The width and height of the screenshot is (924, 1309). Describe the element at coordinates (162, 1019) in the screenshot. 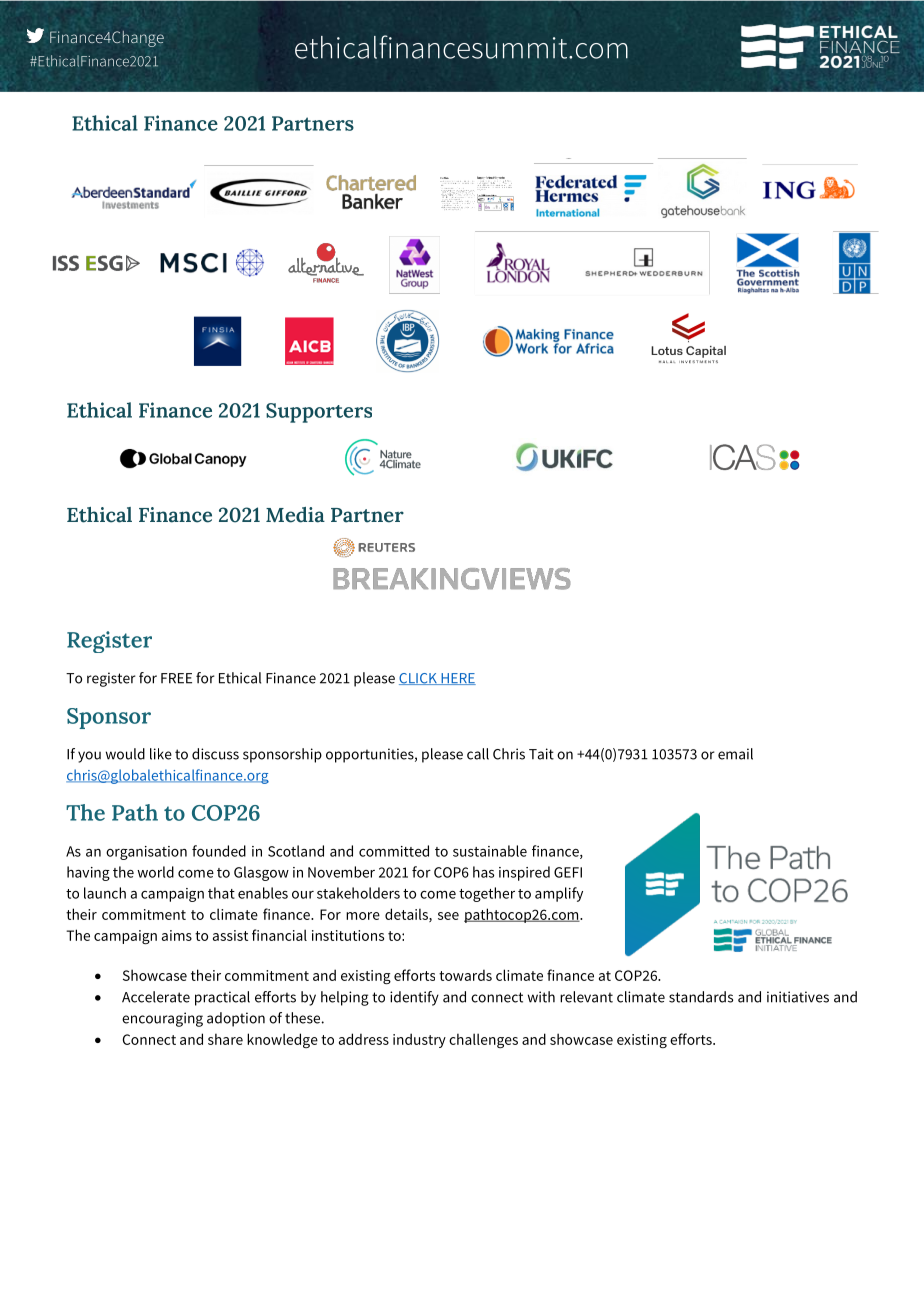

I see `encouraging` at that location.
